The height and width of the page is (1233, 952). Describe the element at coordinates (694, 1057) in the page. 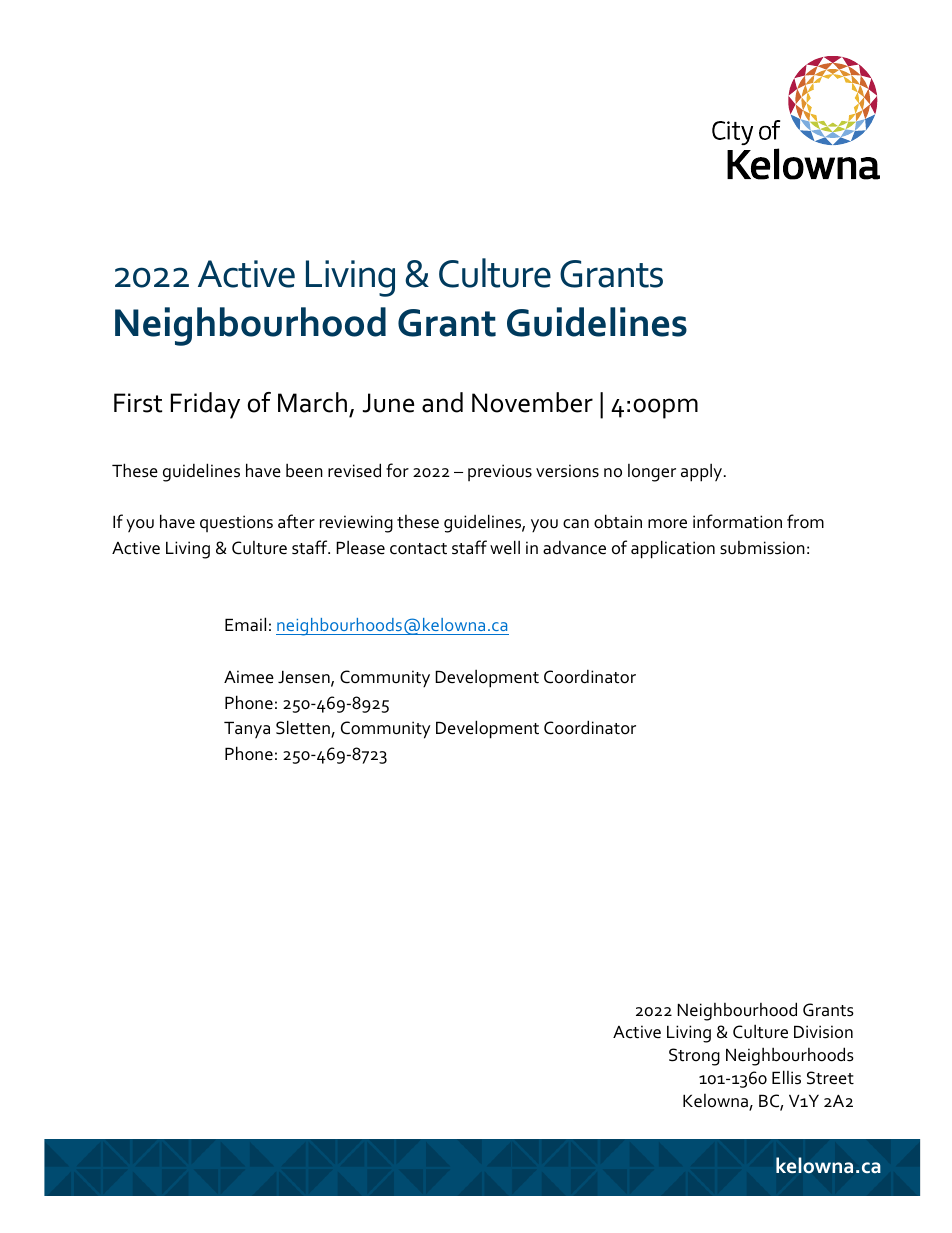

I see `Strong` at that location.
